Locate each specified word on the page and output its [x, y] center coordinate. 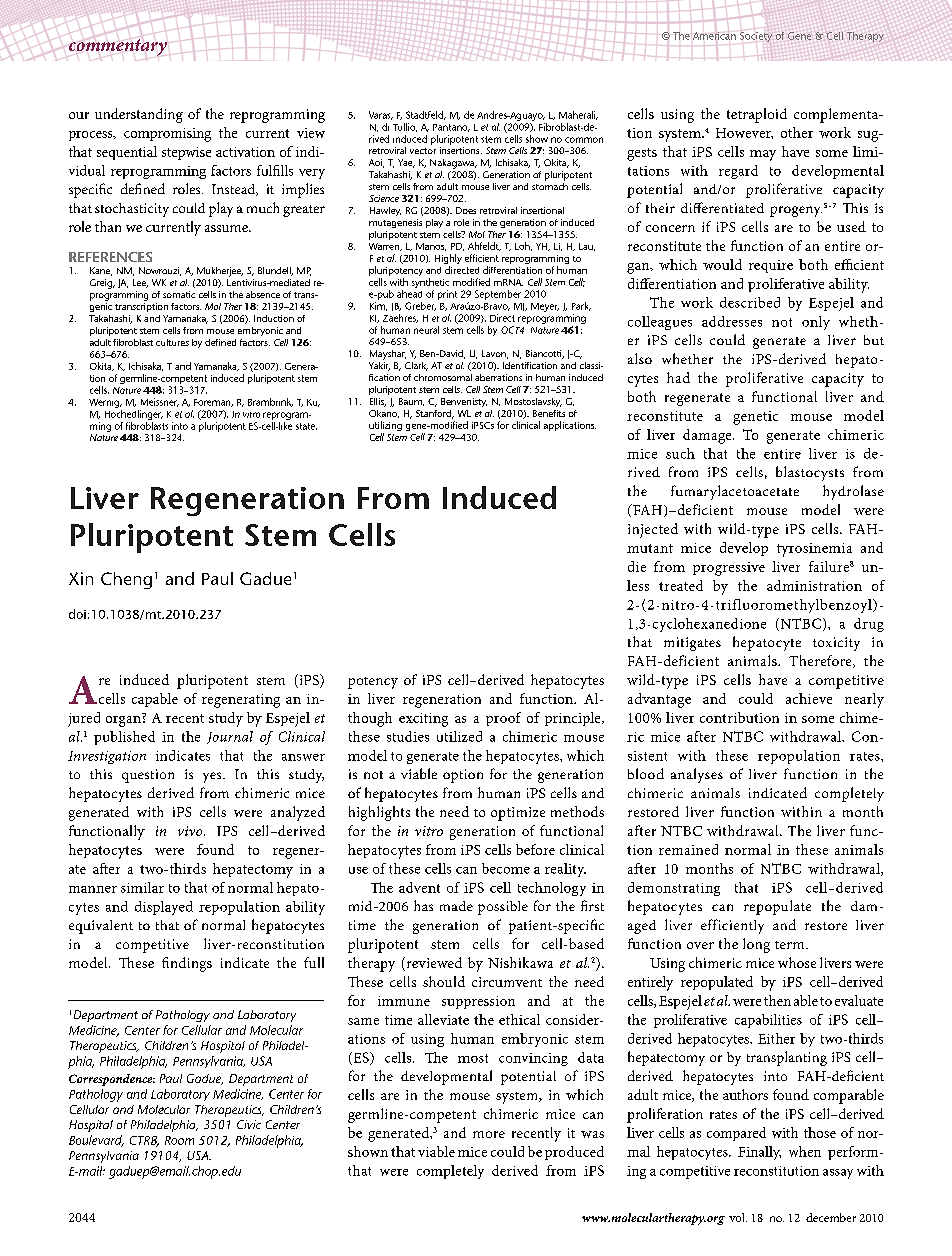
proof [503, 719]
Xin [81, 578]
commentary [118, 47]
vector [423, 151]
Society [756, 37]
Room [179, 1140]
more [489, 1134]
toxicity [836, 644]
